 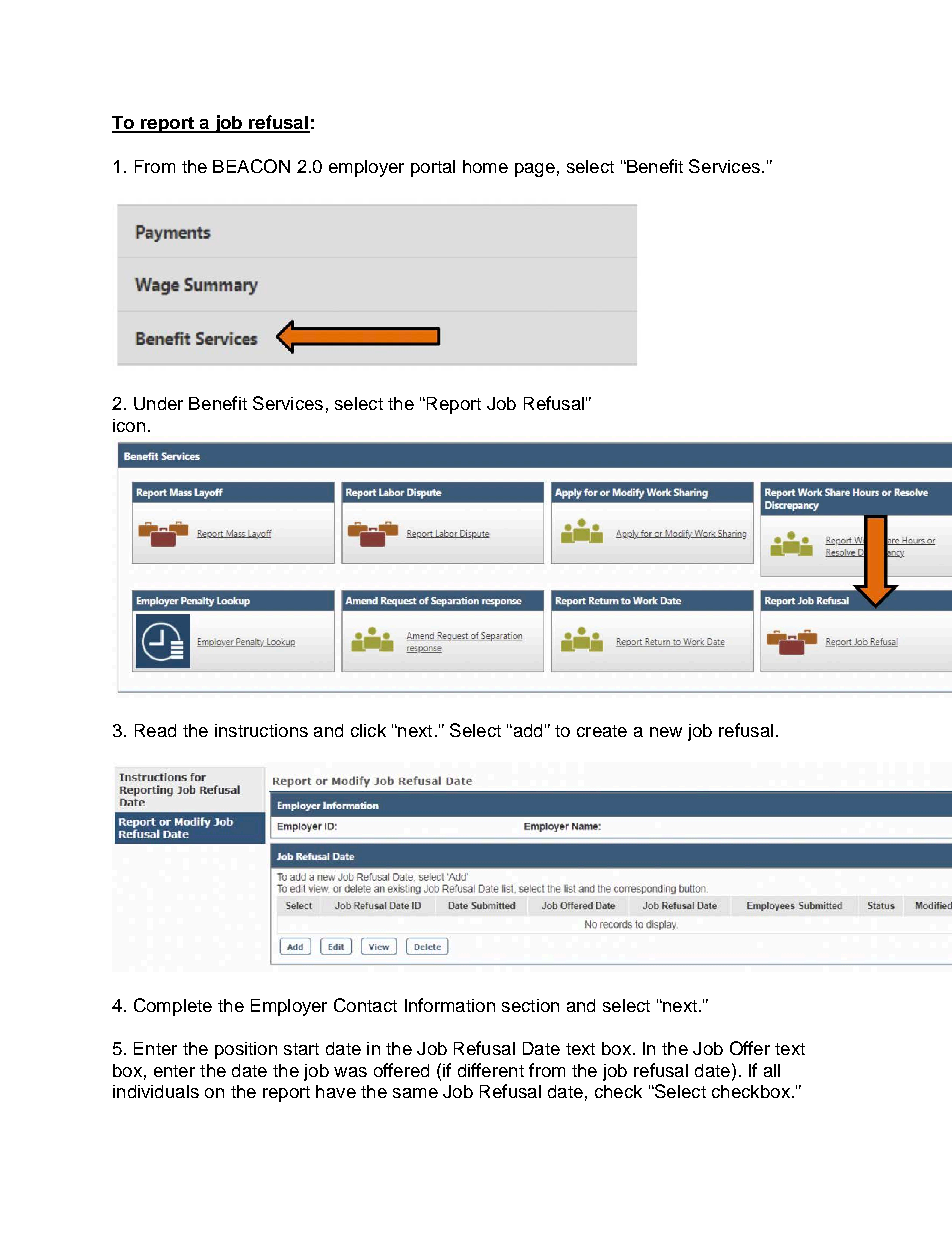 I want to click on portal, so click(x=433, y=168).
